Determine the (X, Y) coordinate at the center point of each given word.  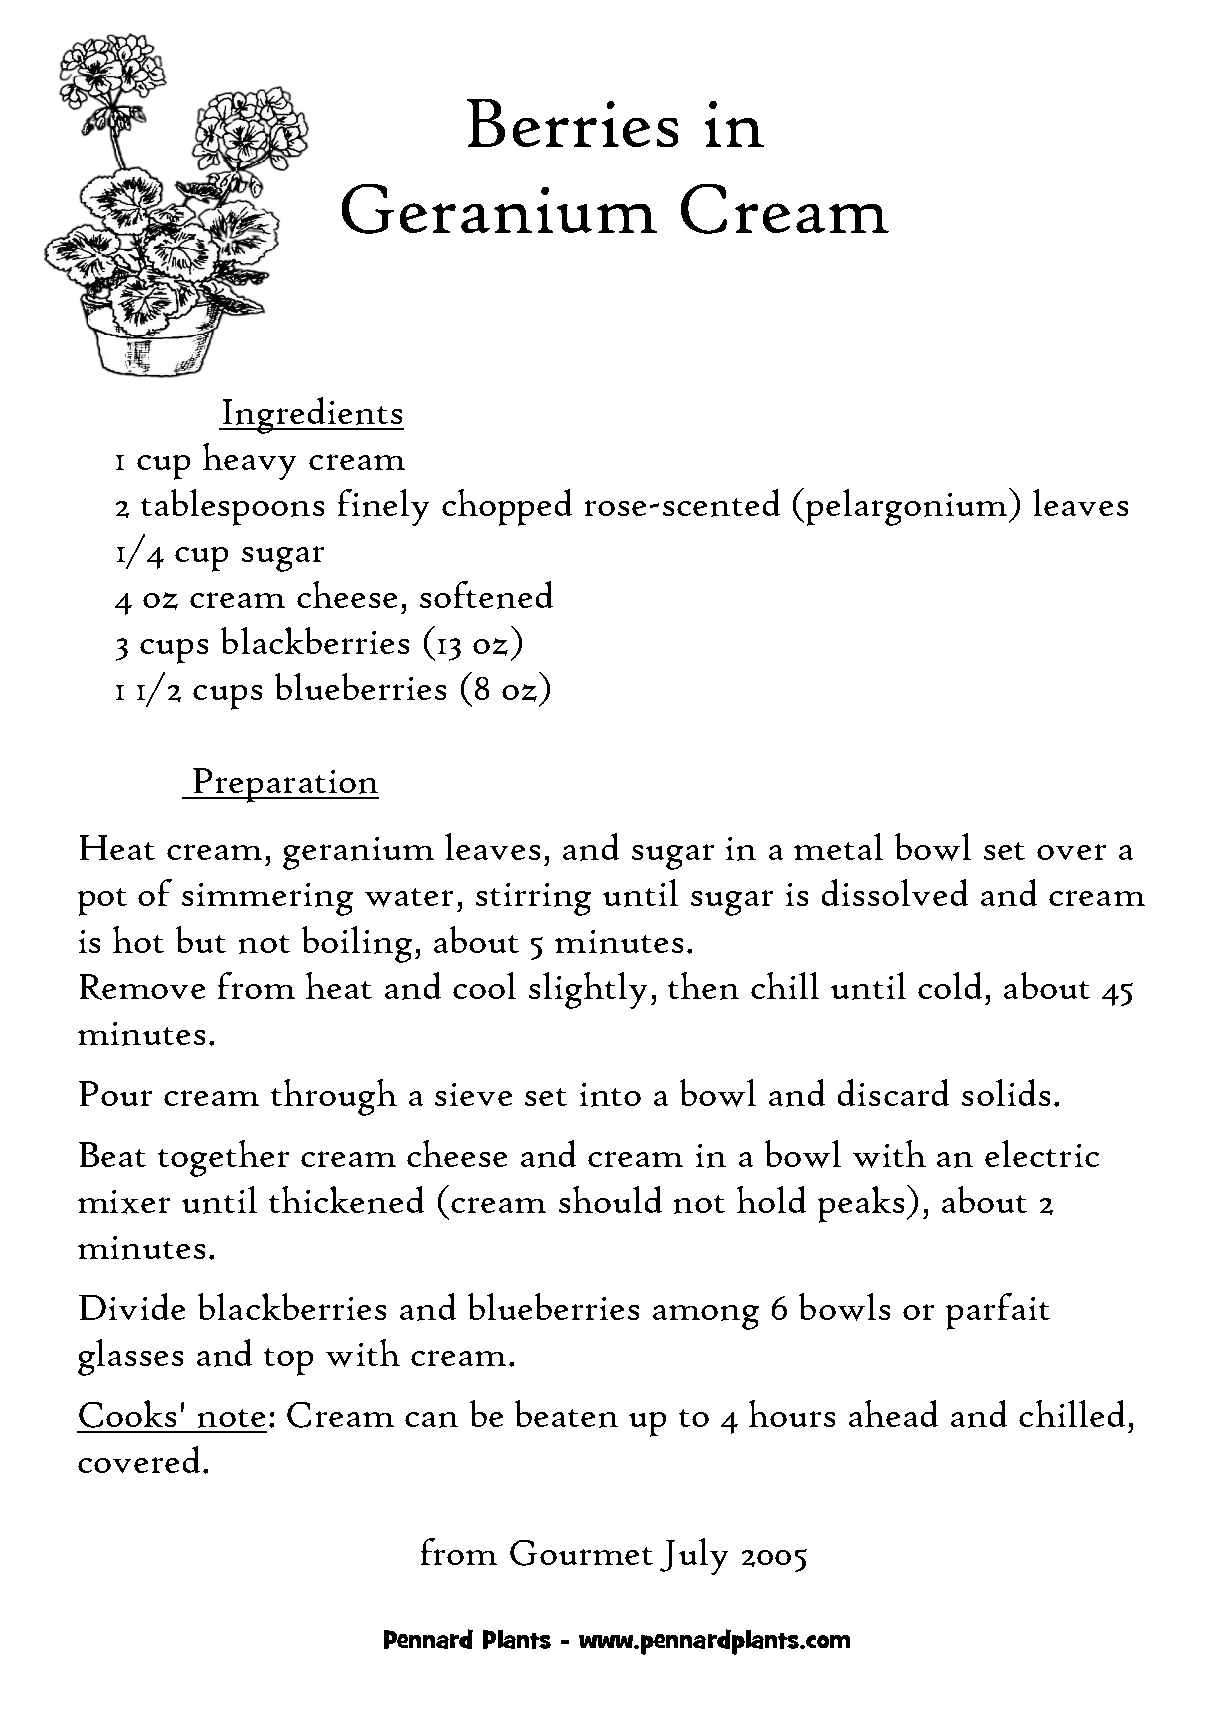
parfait (998, 1311)
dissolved (895, 892)
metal (838, 846)
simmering (267, 899)
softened (486, 595)
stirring (533, 899)
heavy (249, 461)
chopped (507, 507)
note (231, 1418)
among (706, 1317)
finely (383, 507)
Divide (132, 1306)
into (610, 1095)
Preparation (285, 785)
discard (893, 1092)
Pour (115, 1093)
